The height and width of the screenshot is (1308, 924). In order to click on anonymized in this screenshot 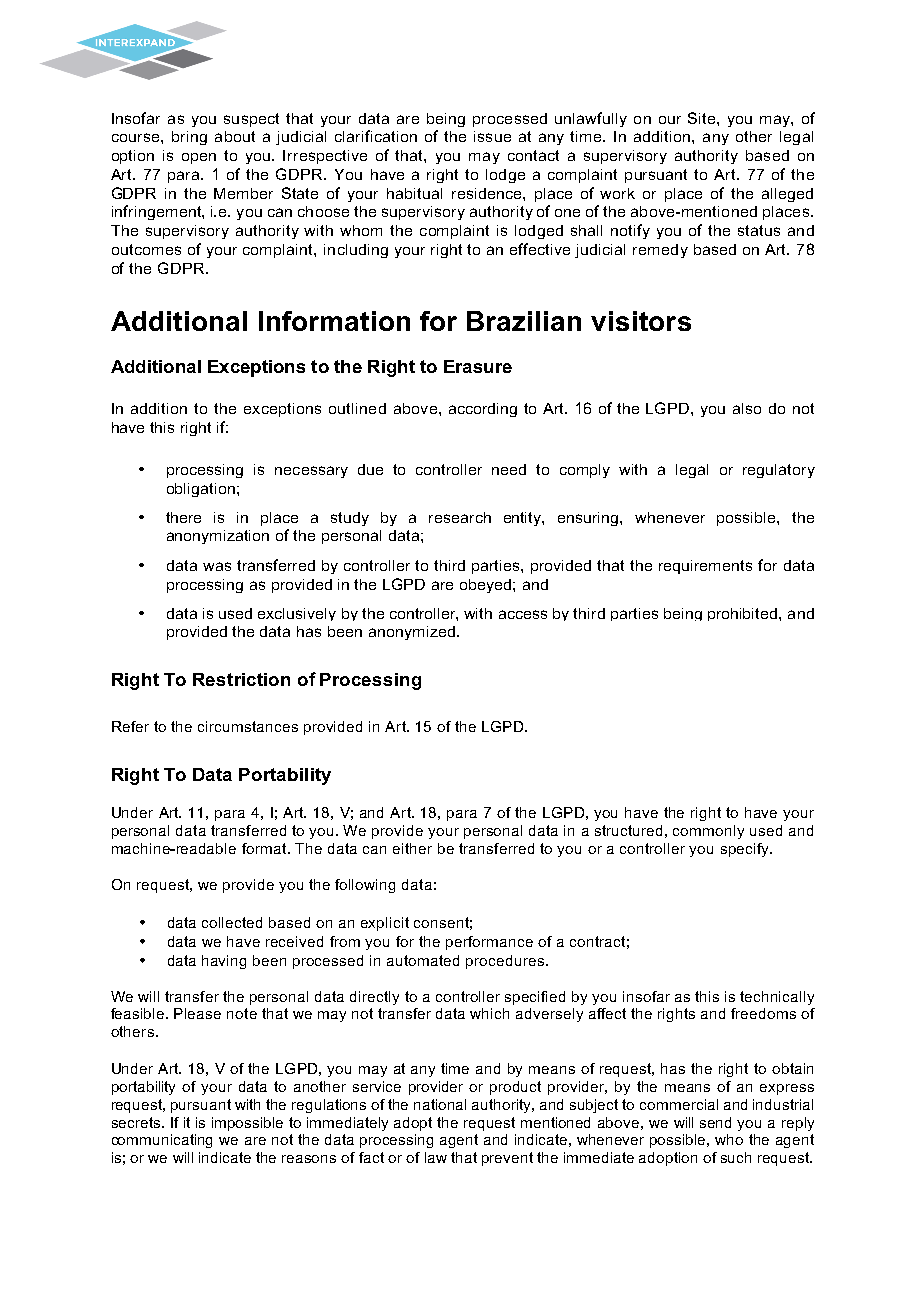, I will do `click(412, 633)`.
